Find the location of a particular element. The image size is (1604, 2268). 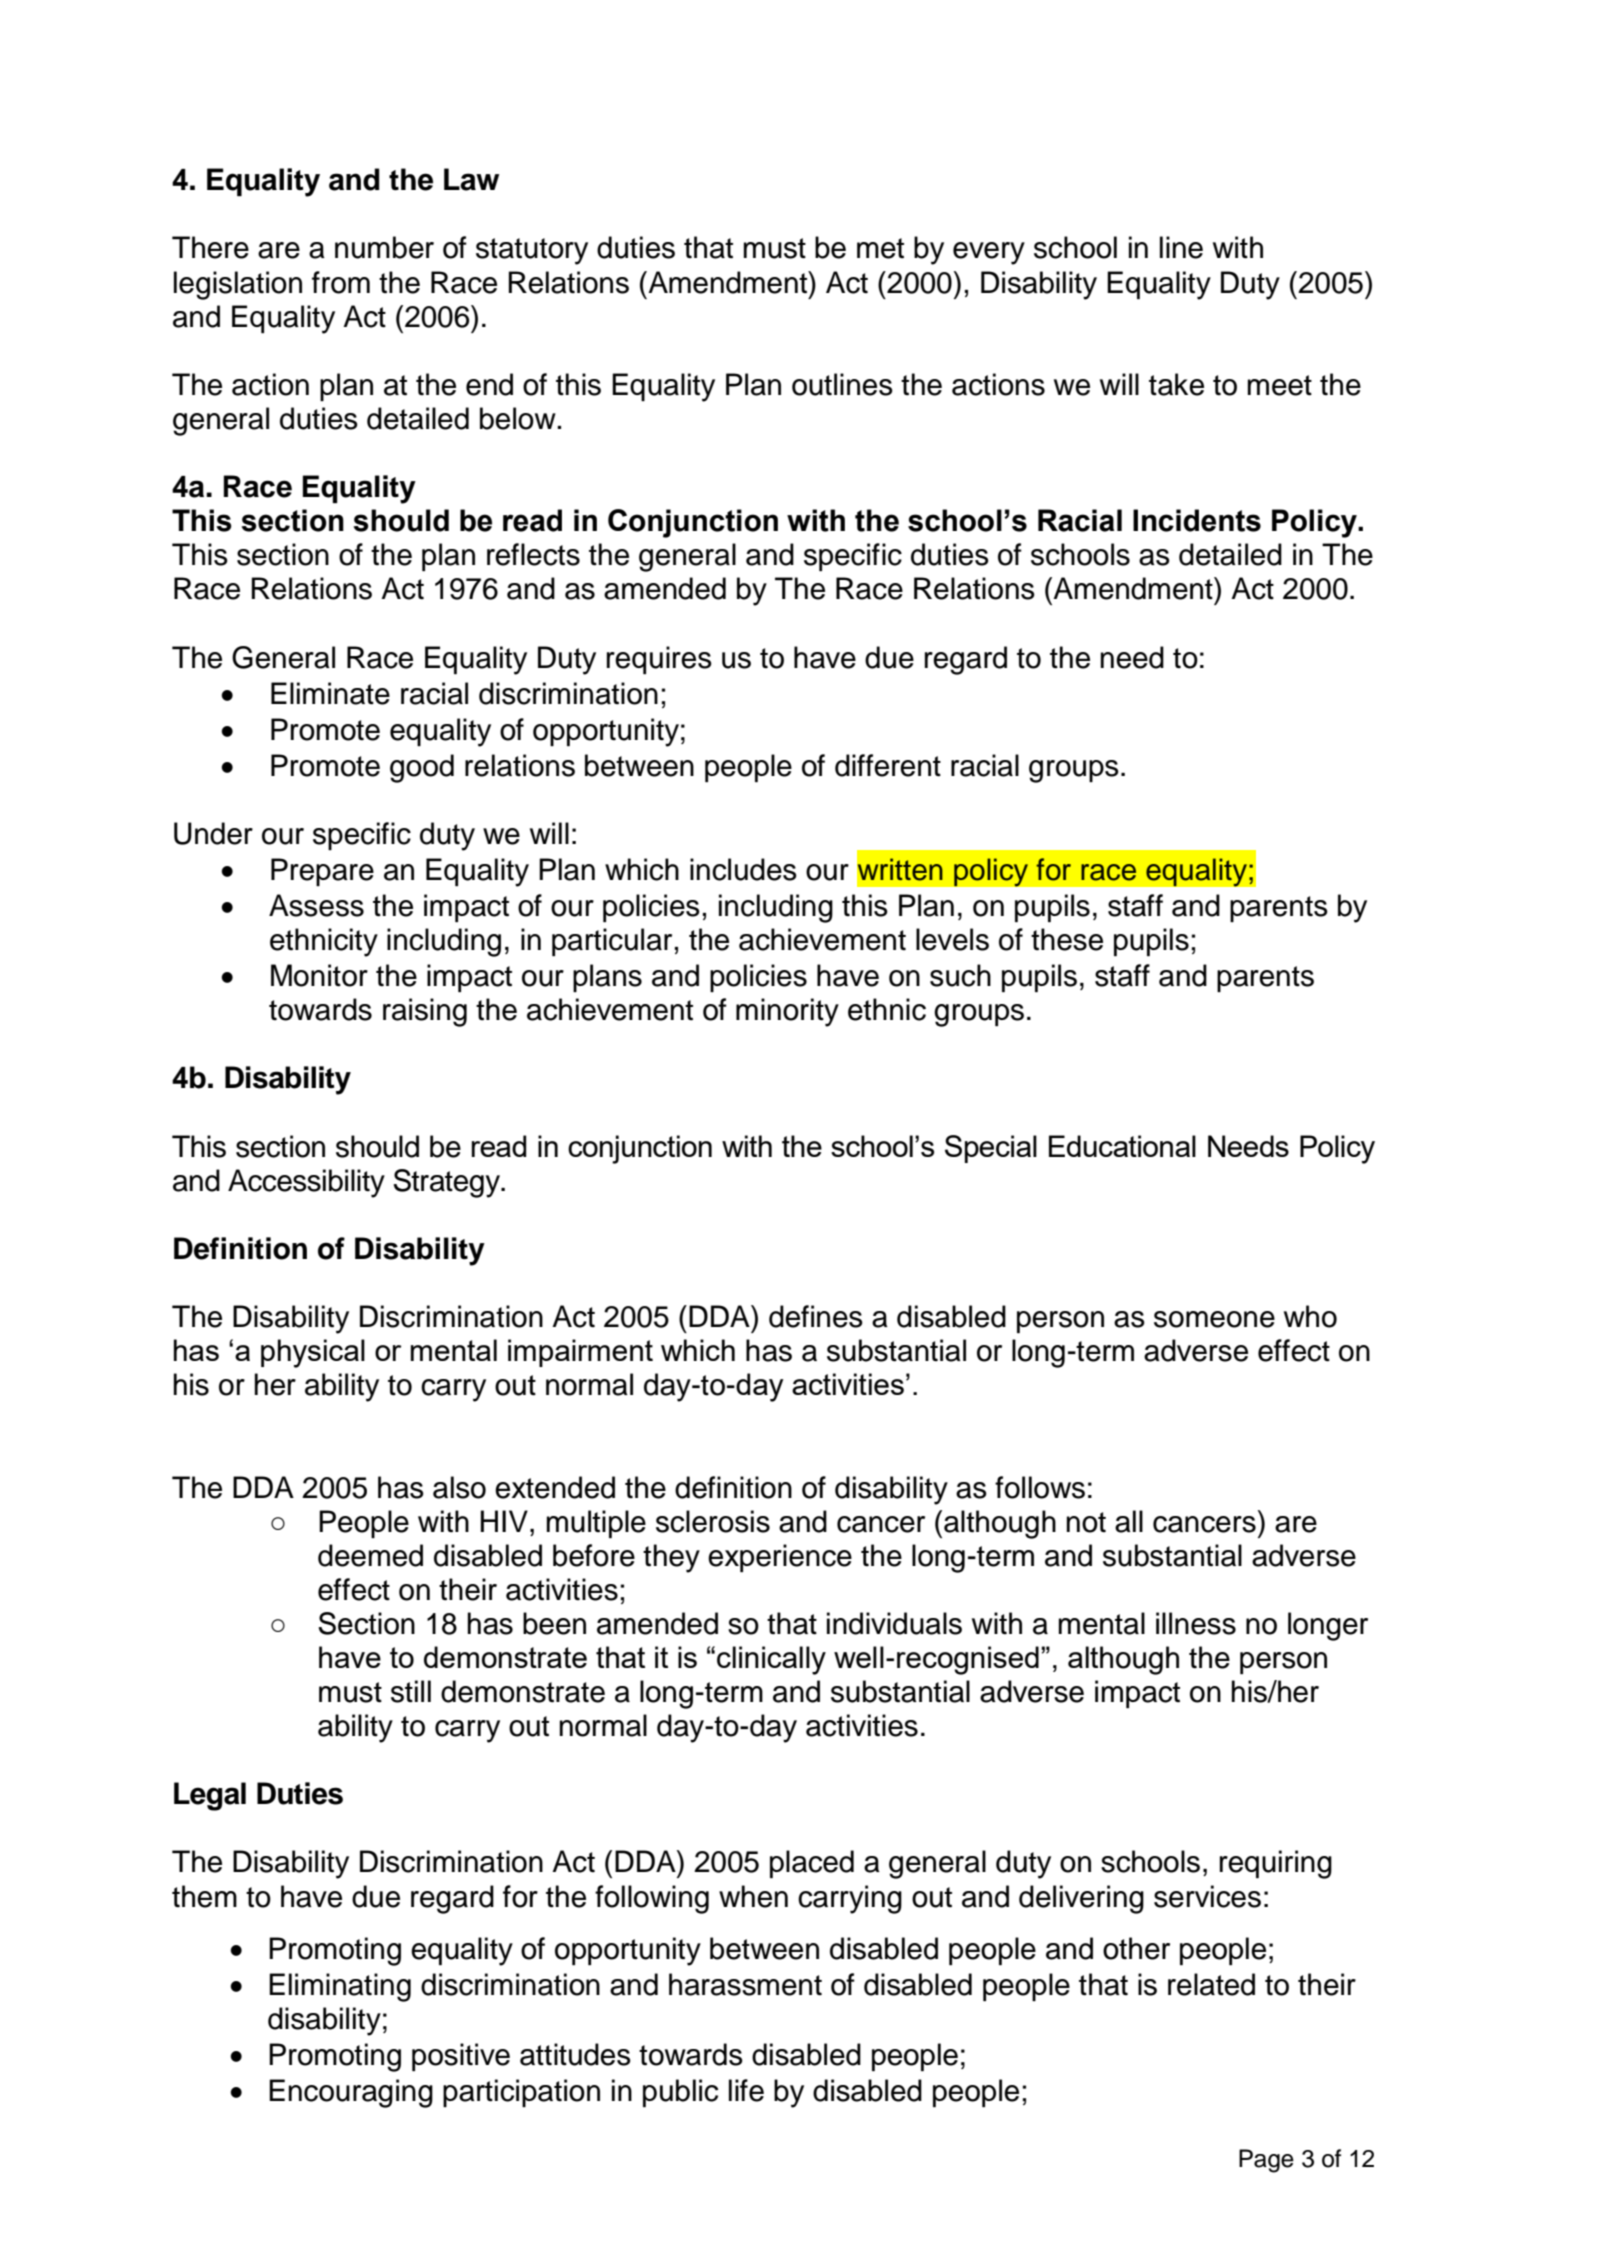

Page is located at coordinates (1266, 2161).
